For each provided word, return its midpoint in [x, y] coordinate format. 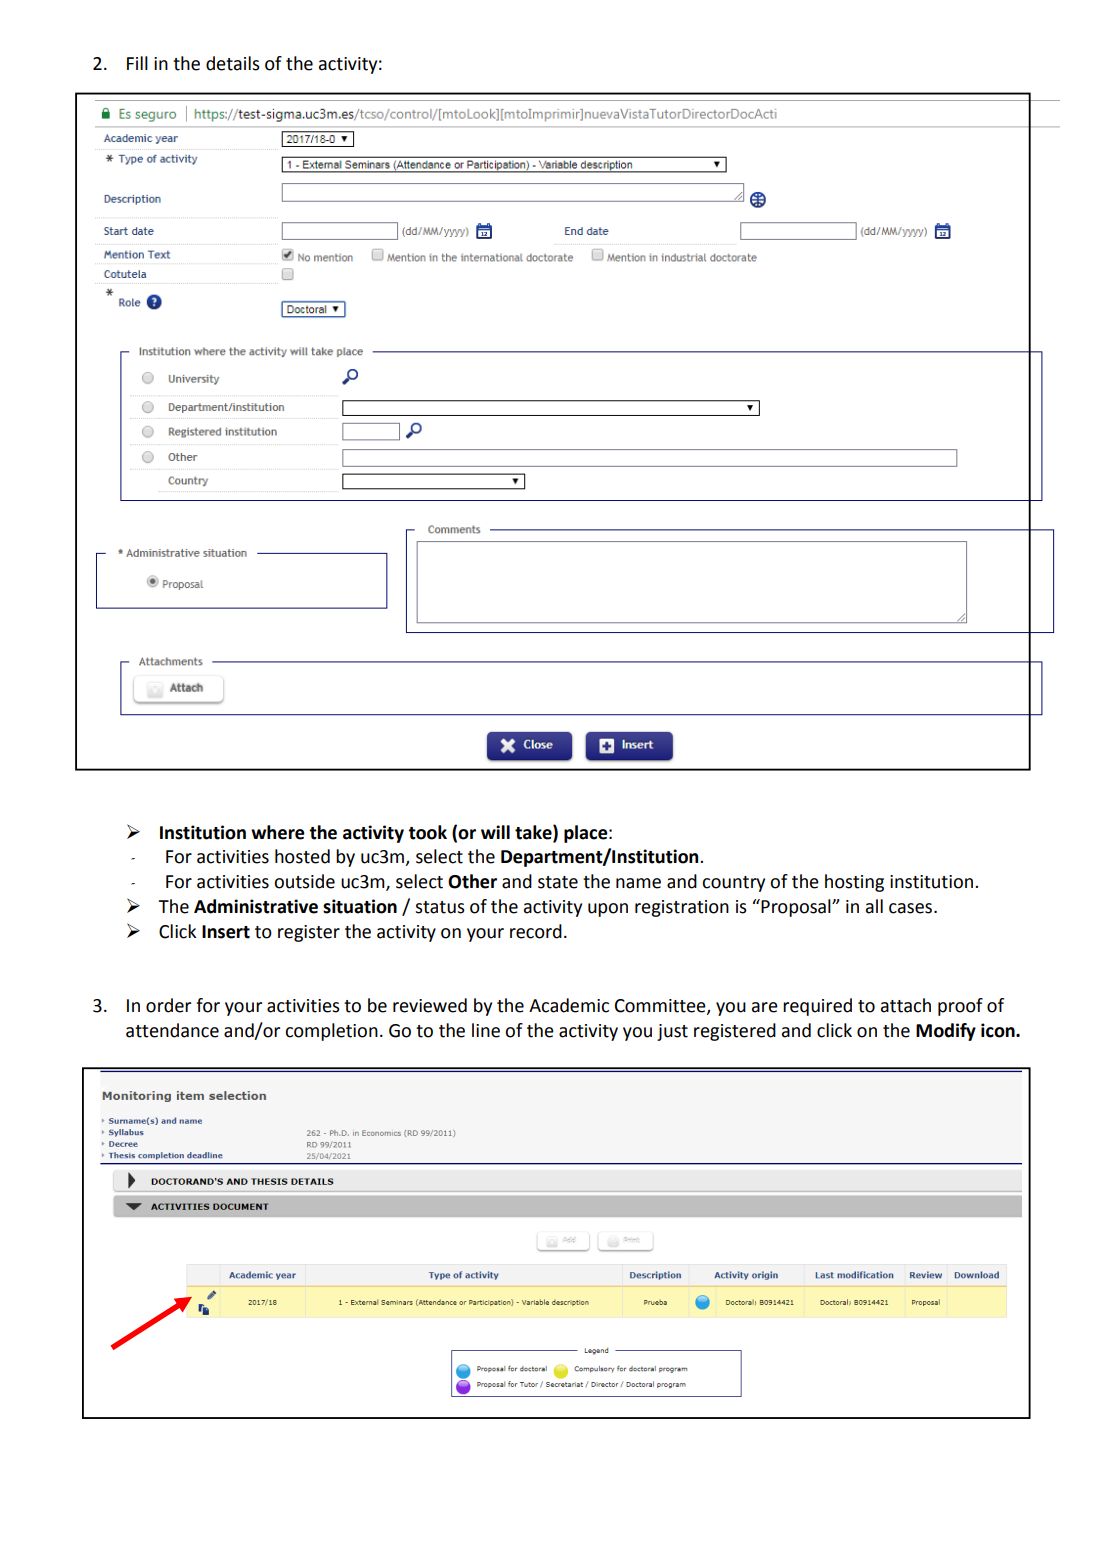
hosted [302, 856]
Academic [569, 1005]
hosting [854, 883]
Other [472, 881]
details [233, 63]
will [495, 832]
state [558, 882]
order [168, 1005]
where [278, 832]
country [733, 884]
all [874, 906]
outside [304, 881]
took [427, 832]
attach [906, 1005]
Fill [137, 63]
